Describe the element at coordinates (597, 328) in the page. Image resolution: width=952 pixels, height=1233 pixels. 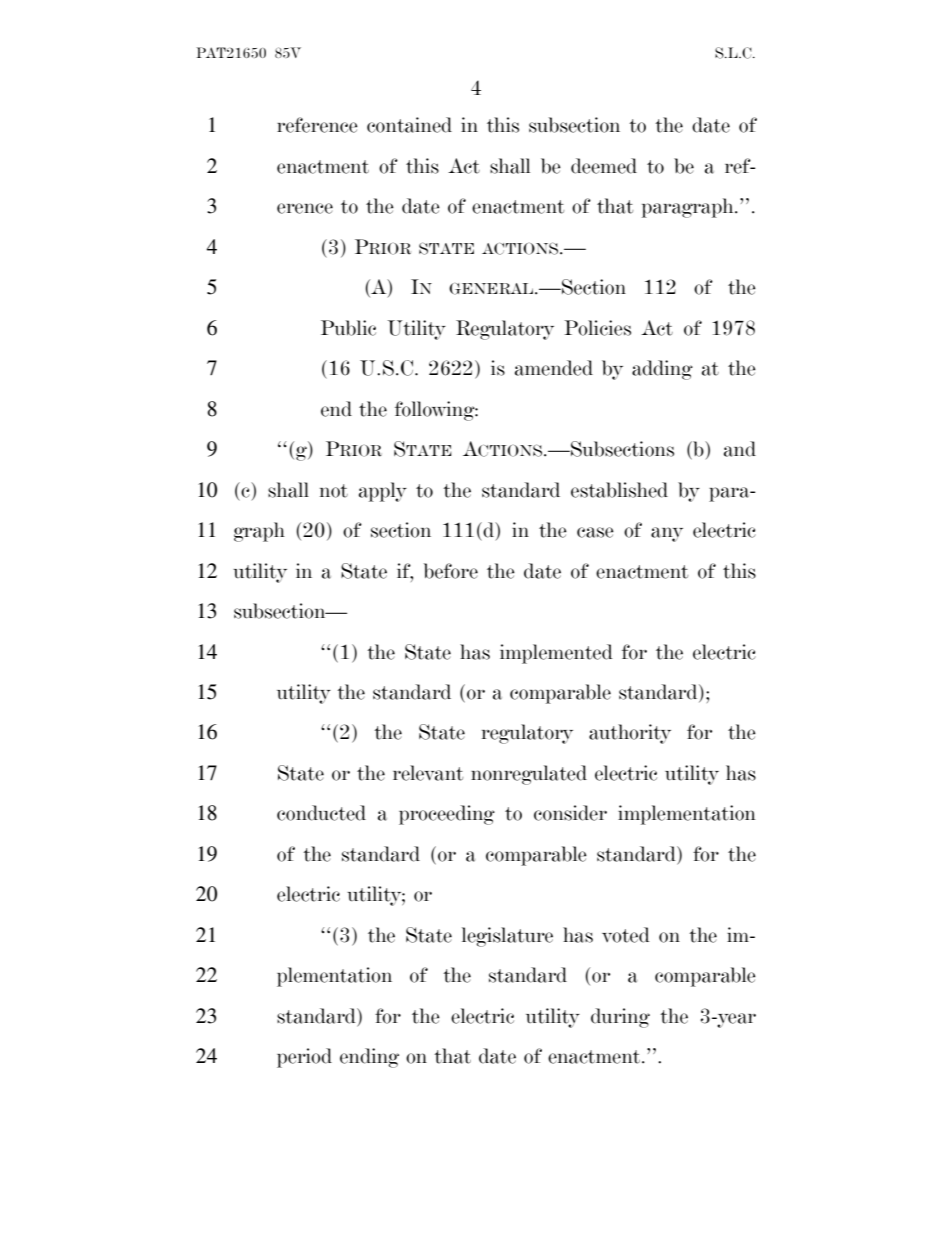
I see `Policies` at that location.
